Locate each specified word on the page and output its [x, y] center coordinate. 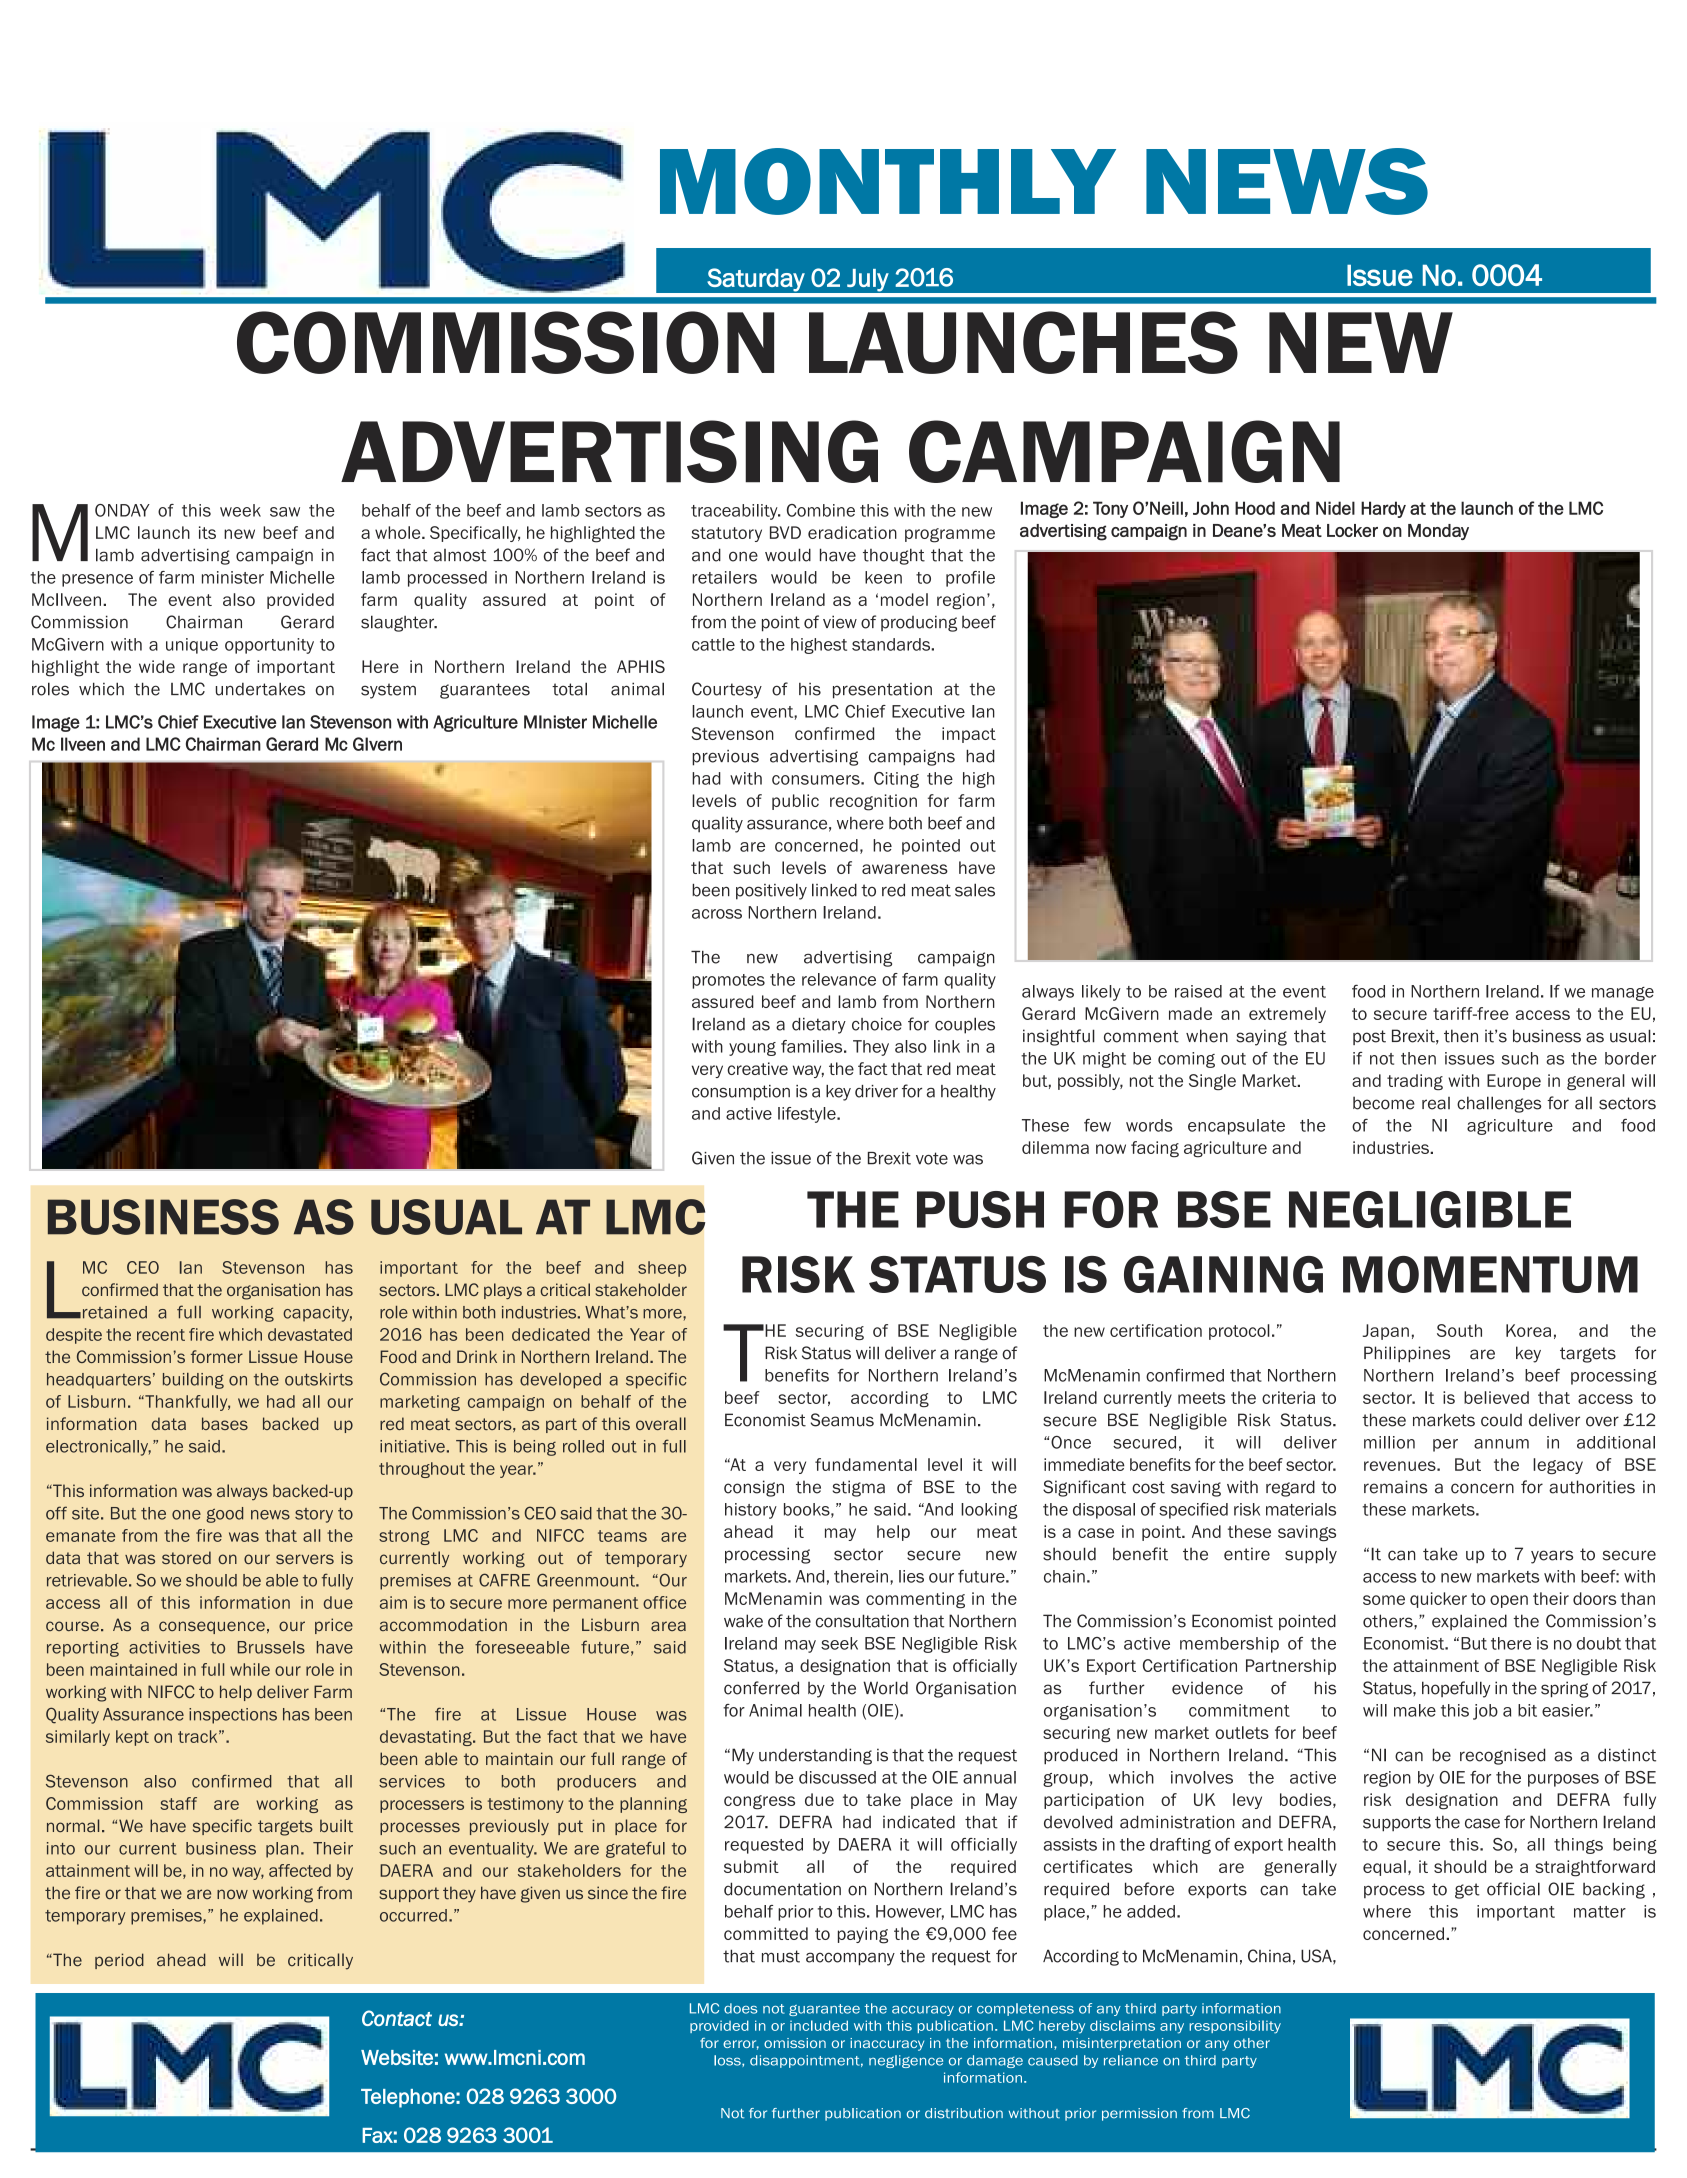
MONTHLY [888, 181]
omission [795, 2043]
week [240, 510]
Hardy [1383, 509]
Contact [397, 2018]
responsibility [1235, 2027]
